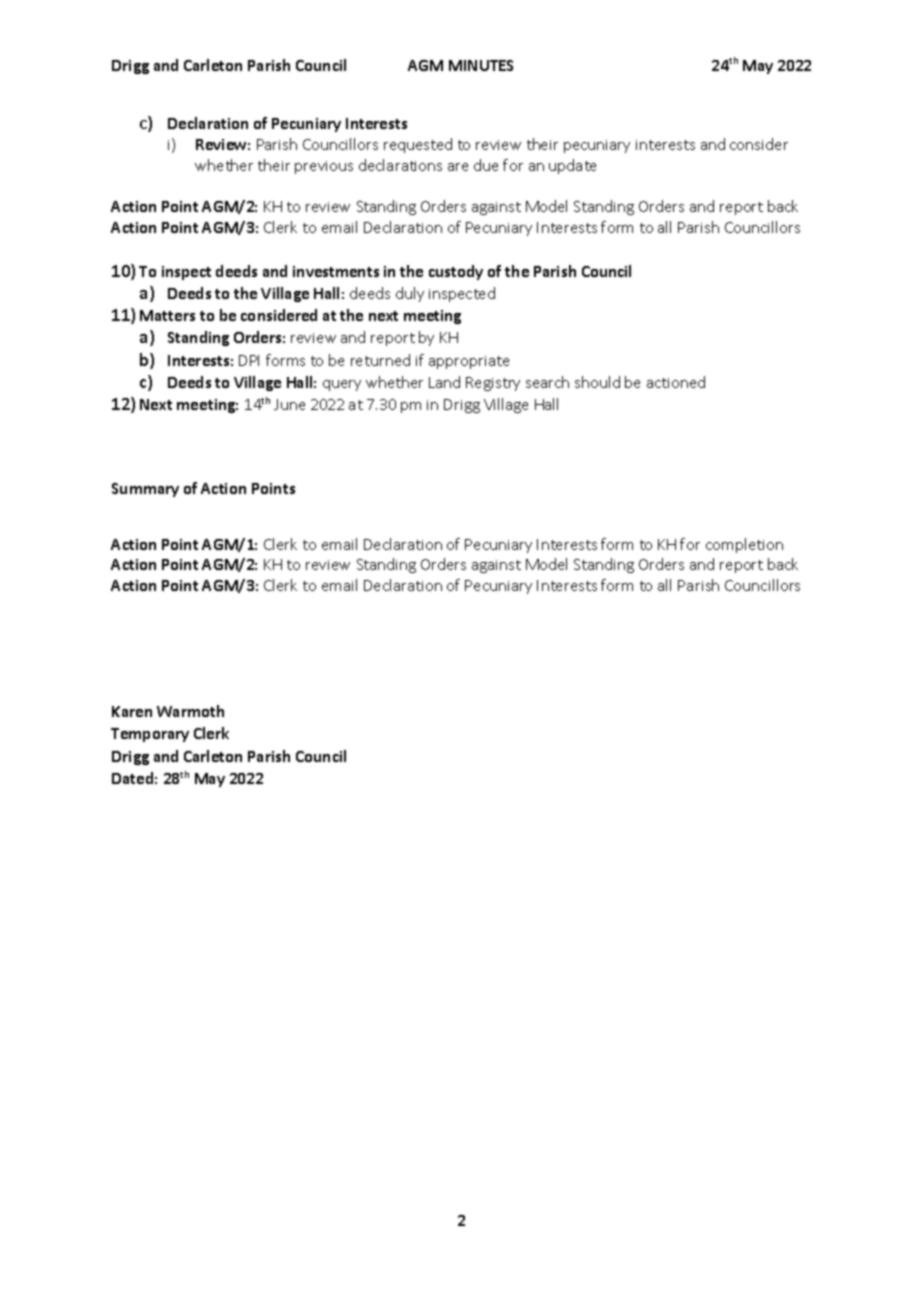 This image has height=1307, width=924. Describe the element at coordinates (481, 65) in the image. I see `MINUTES` at that location.
